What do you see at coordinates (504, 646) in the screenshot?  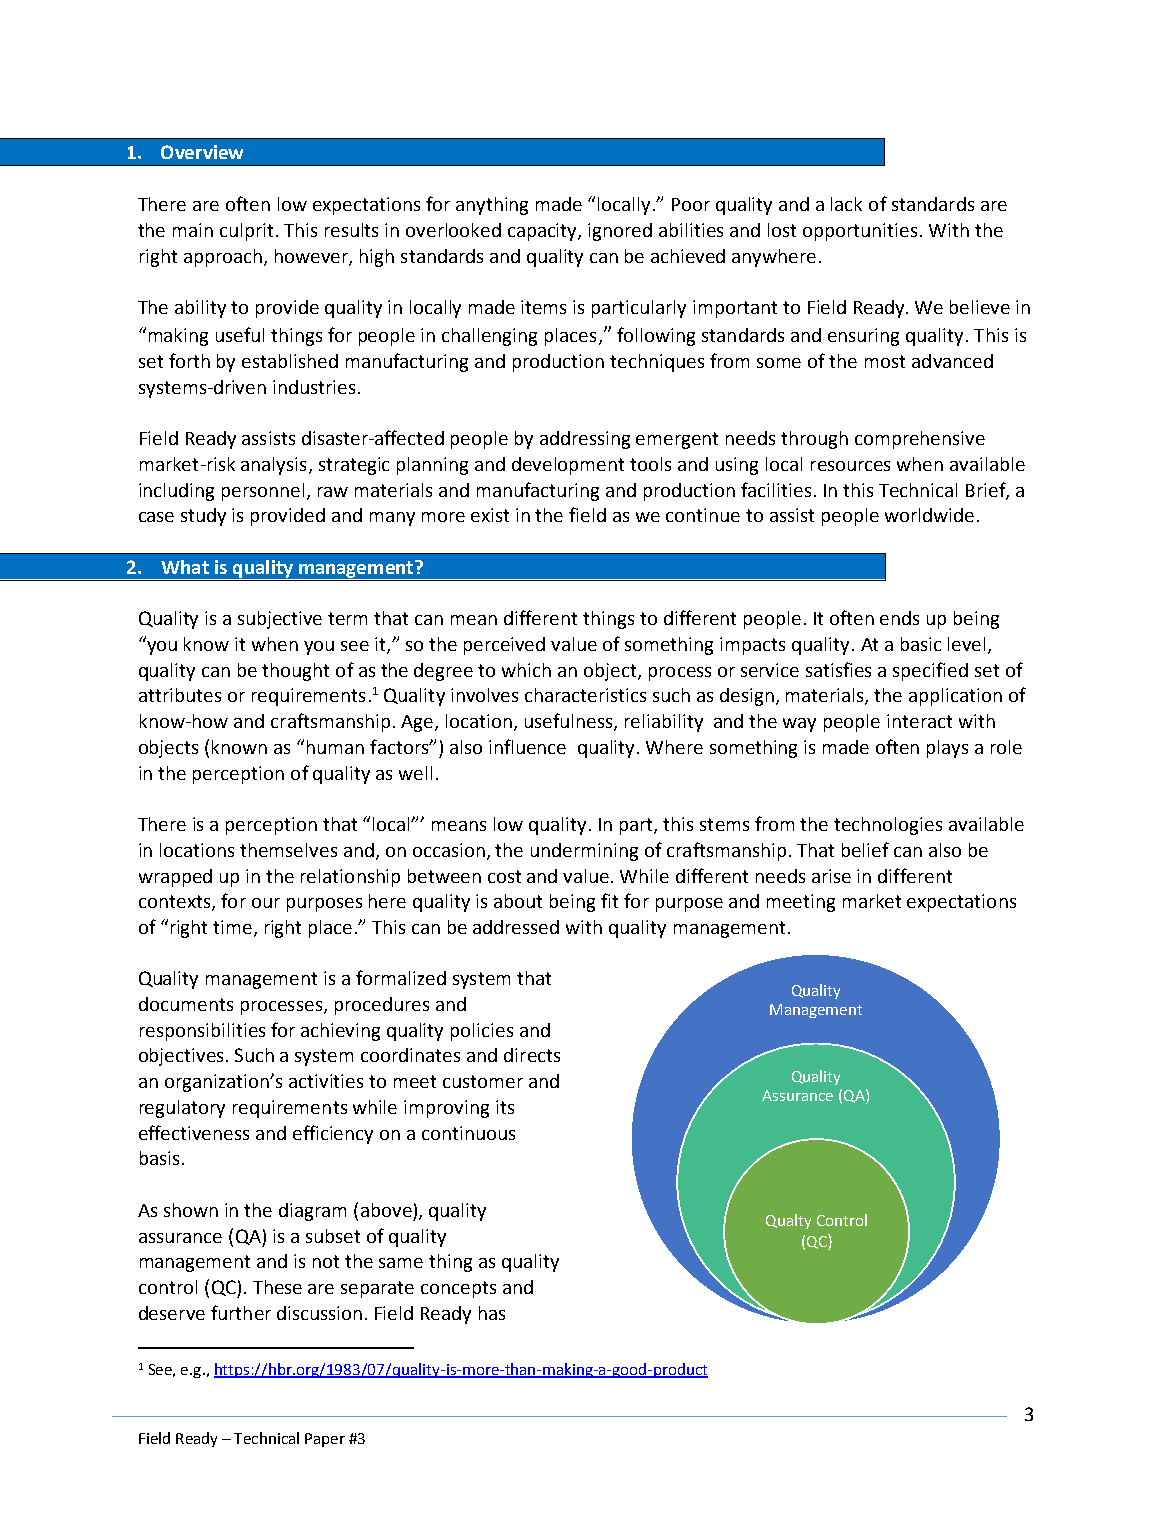 I see `perceived` at bounding box center [504, 646].
